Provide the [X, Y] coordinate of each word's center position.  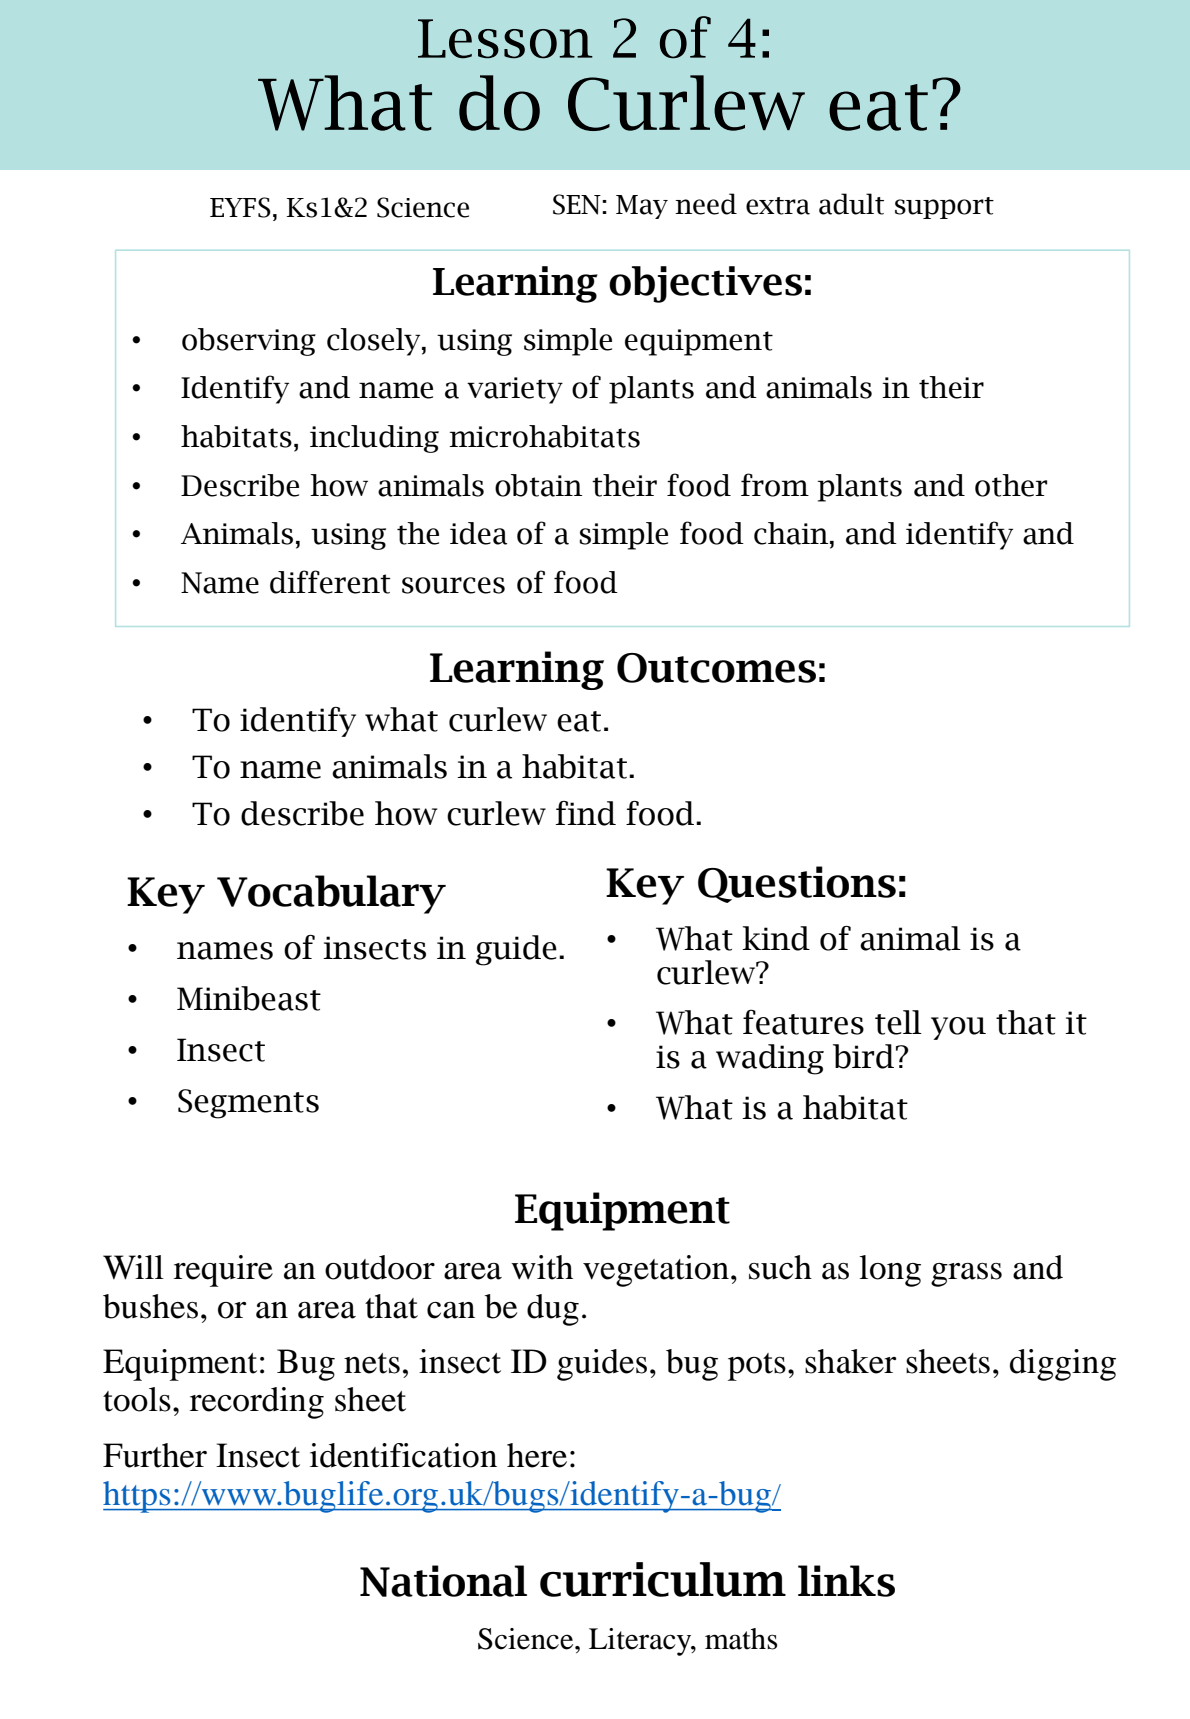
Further [155, 1455]
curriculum [663, 1579]
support [944, 208]
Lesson [505, 39]
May [642, 207]
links [846, 1581]
